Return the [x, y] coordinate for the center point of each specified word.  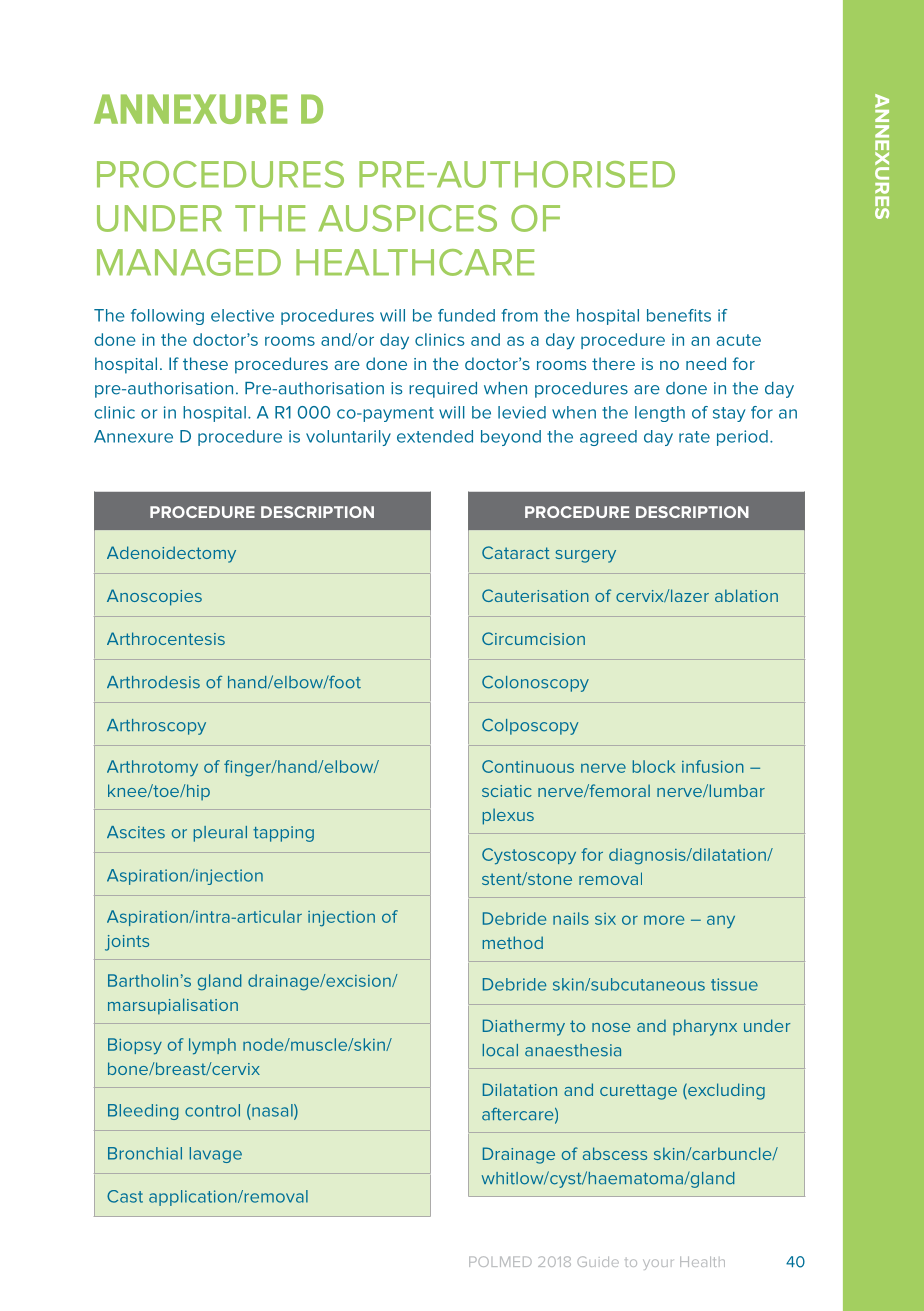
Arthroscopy [156, 727]
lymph [212, 1046]
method [513, 942]
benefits [679, 315]
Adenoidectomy [171, 554]
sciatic [507, 791]
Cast [125, 1196]
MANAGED [189, 262]
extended [435, 436]
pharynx [705, 1027]
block [654, 766]
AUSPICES [407, 218]
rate [694, 437]
